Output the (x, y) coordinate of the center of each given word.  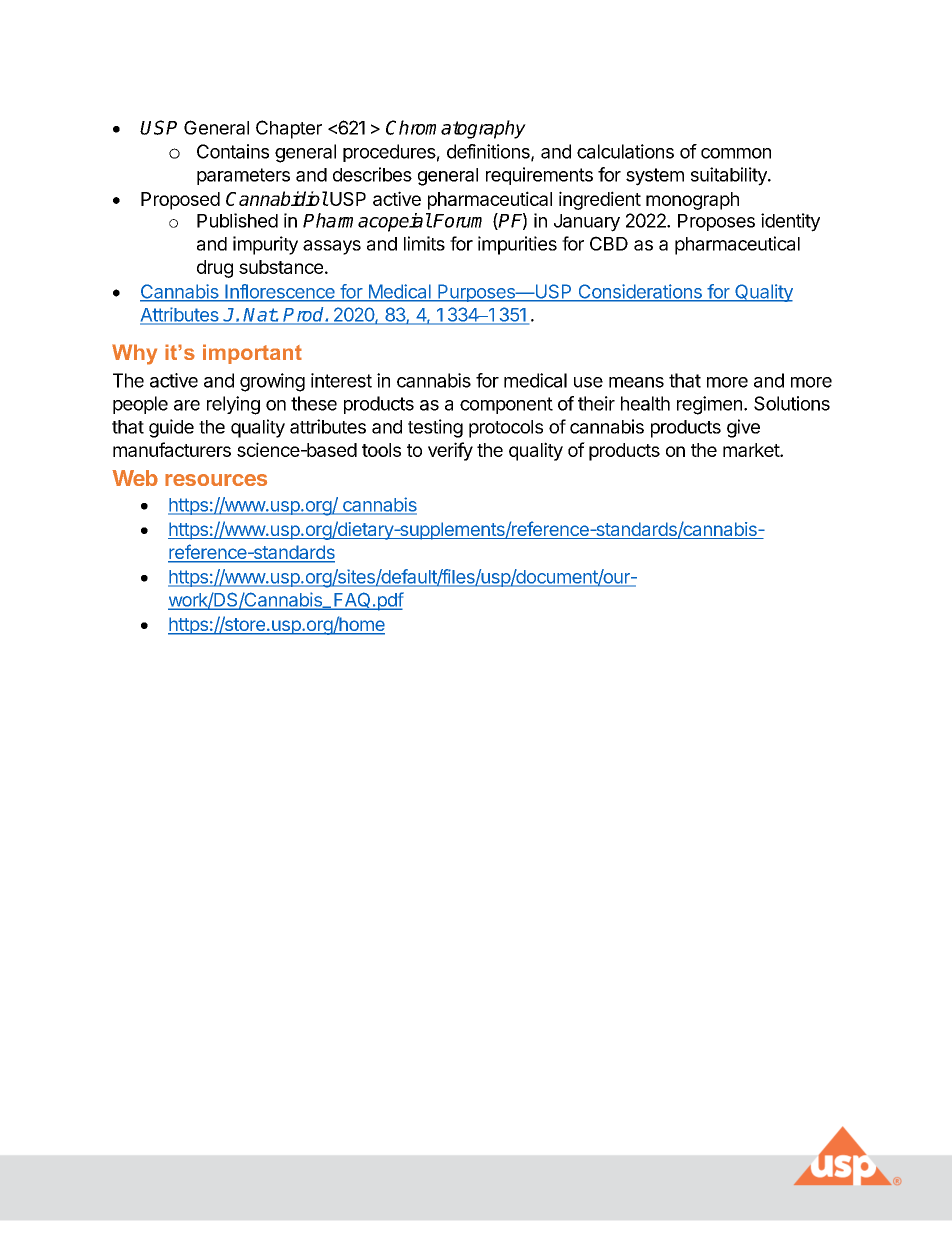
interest (341, 380)
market (752, 450)
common (736, 153)
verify (450, 451)
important (252, 354)
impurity (265, 245)
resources (216, 480)
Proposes (716, 222)
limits (424, 243)
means (636, 382)
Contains (233, 151)
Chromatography (456, 129)
